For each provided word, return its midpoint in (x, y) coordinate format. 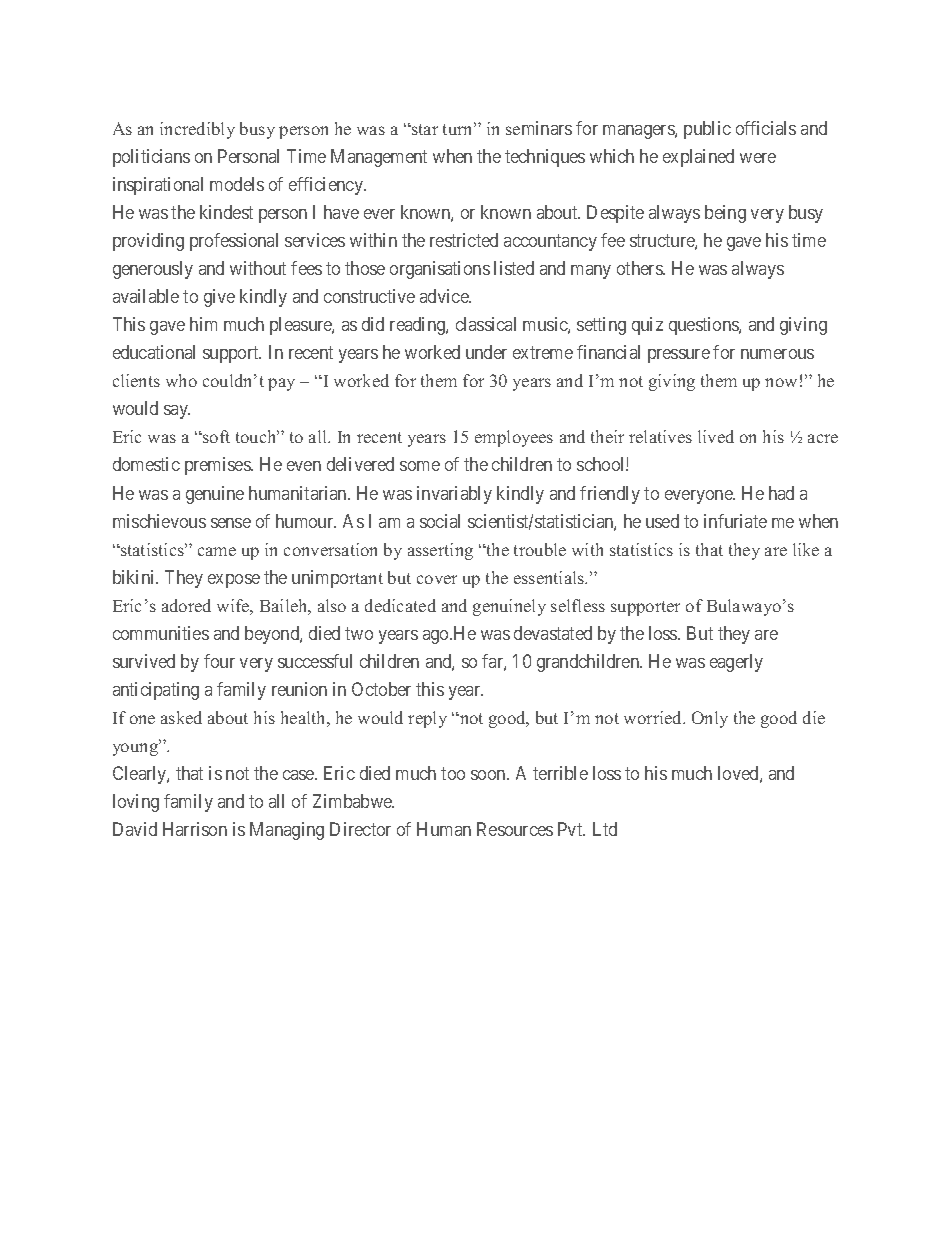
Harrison (195, 829)
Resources (515, 829)
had (781, 493)
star (424, 129)
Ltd (605, 829)
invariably (454, 495)
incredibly (197, 130)
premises (218, 466)
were (758, 158)
